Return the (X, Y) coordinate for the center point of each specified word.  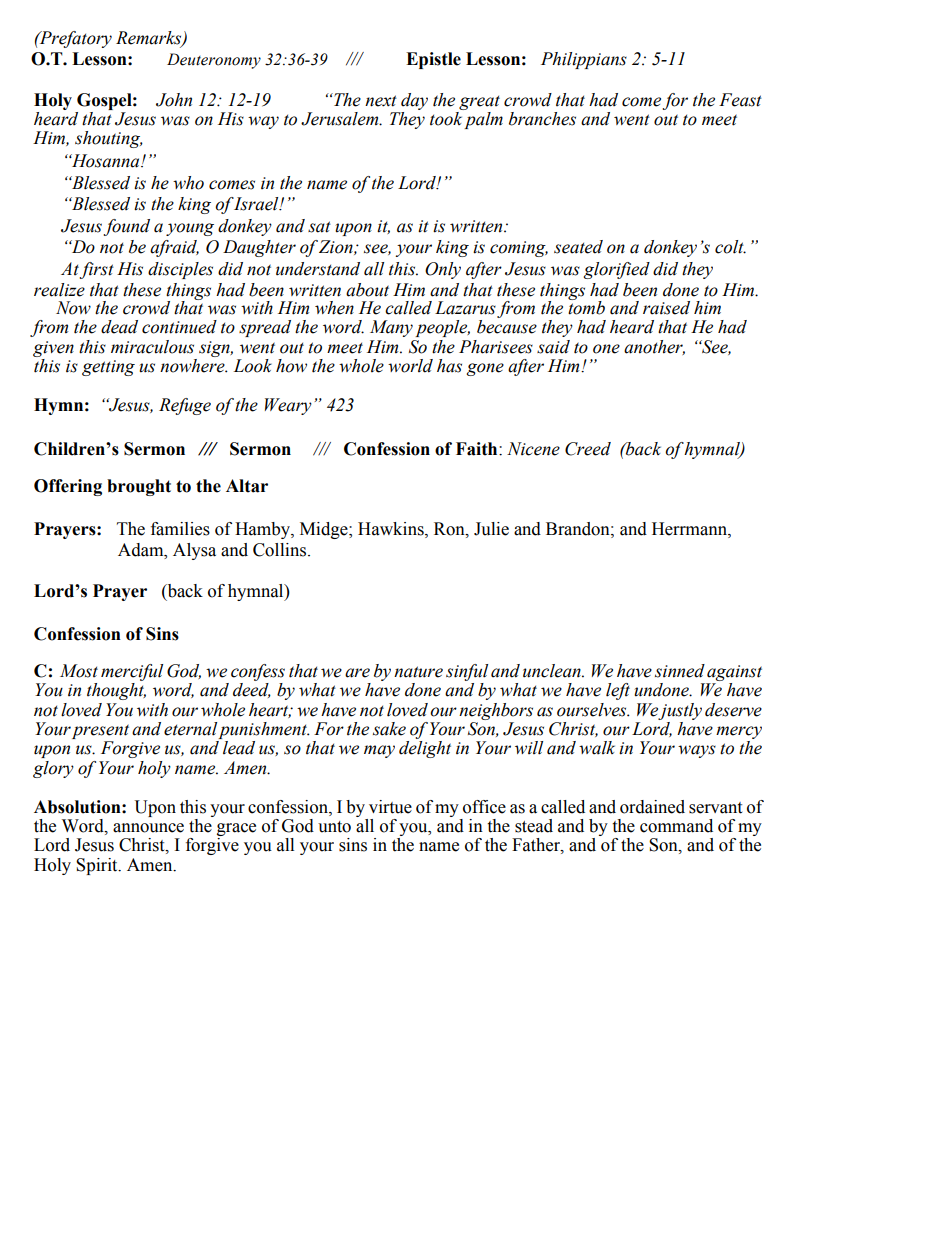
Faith (478, 449)
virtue (390, 807)
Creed (588, 449)
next (381, 101)
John (174, 100)
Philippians (584, 60)
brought (139, 487)
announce (148, 828)
